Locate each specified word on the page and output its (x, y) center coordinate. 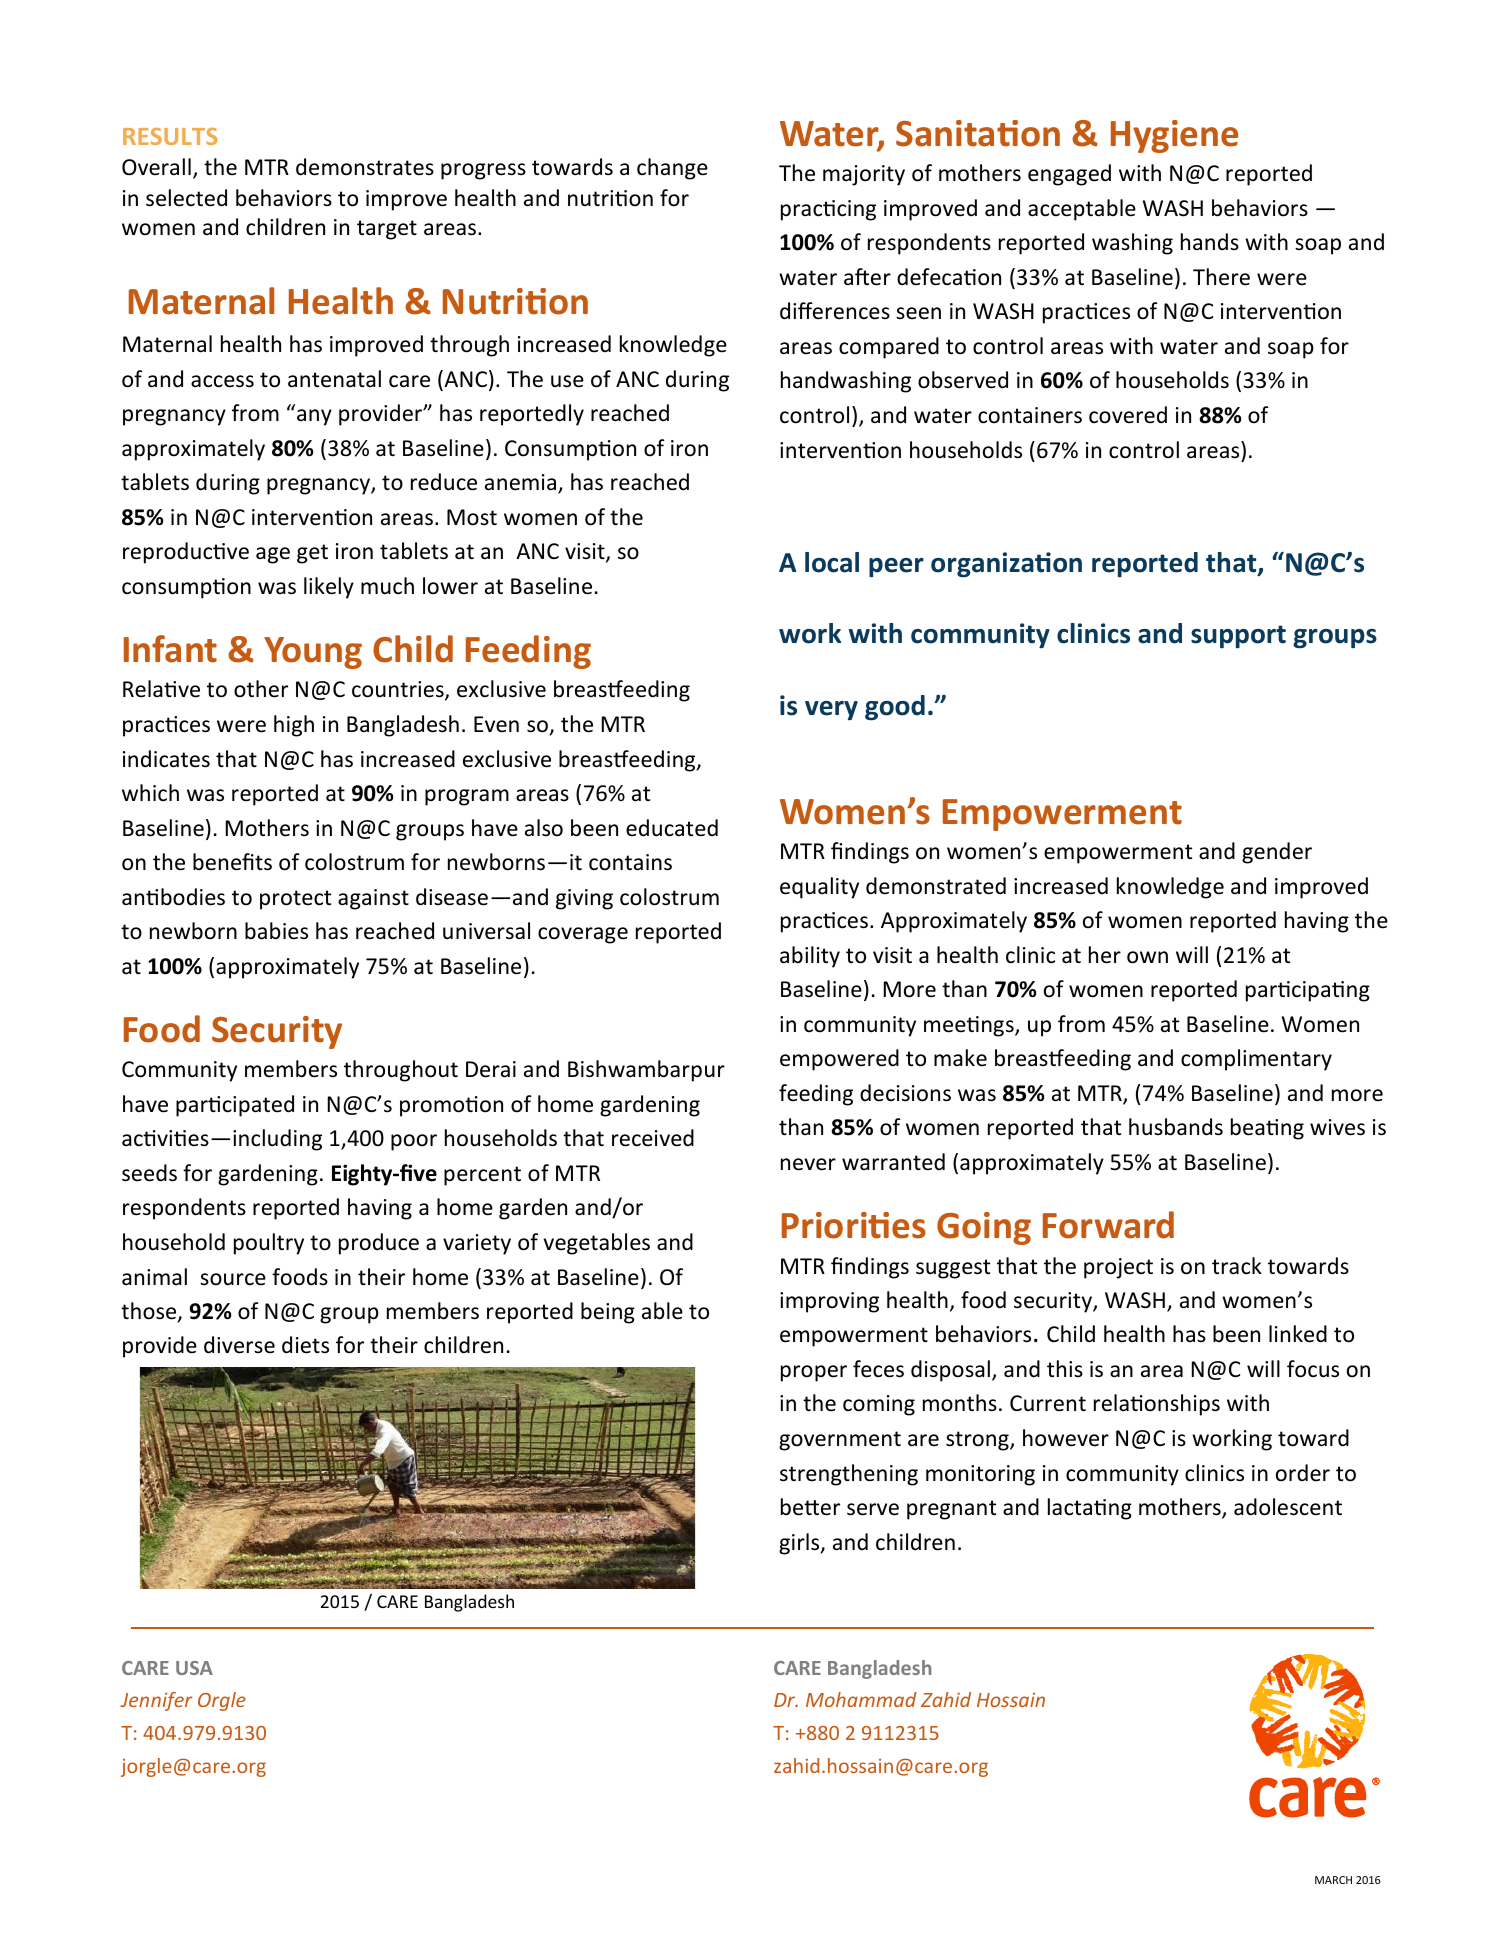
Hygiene (1174, 136)
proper (814, 1373)
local (832, 562)
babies (276, 931)
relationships (1157, 1405)
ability (810, 957)
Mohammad (861, 1699)
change (672, 169)
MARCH (1333, 1880)
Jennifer (156, 1701)
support (1238, 636)
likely (329, 588)
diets (305, 1345)
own (1147, 957)
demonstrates (365, 167)
